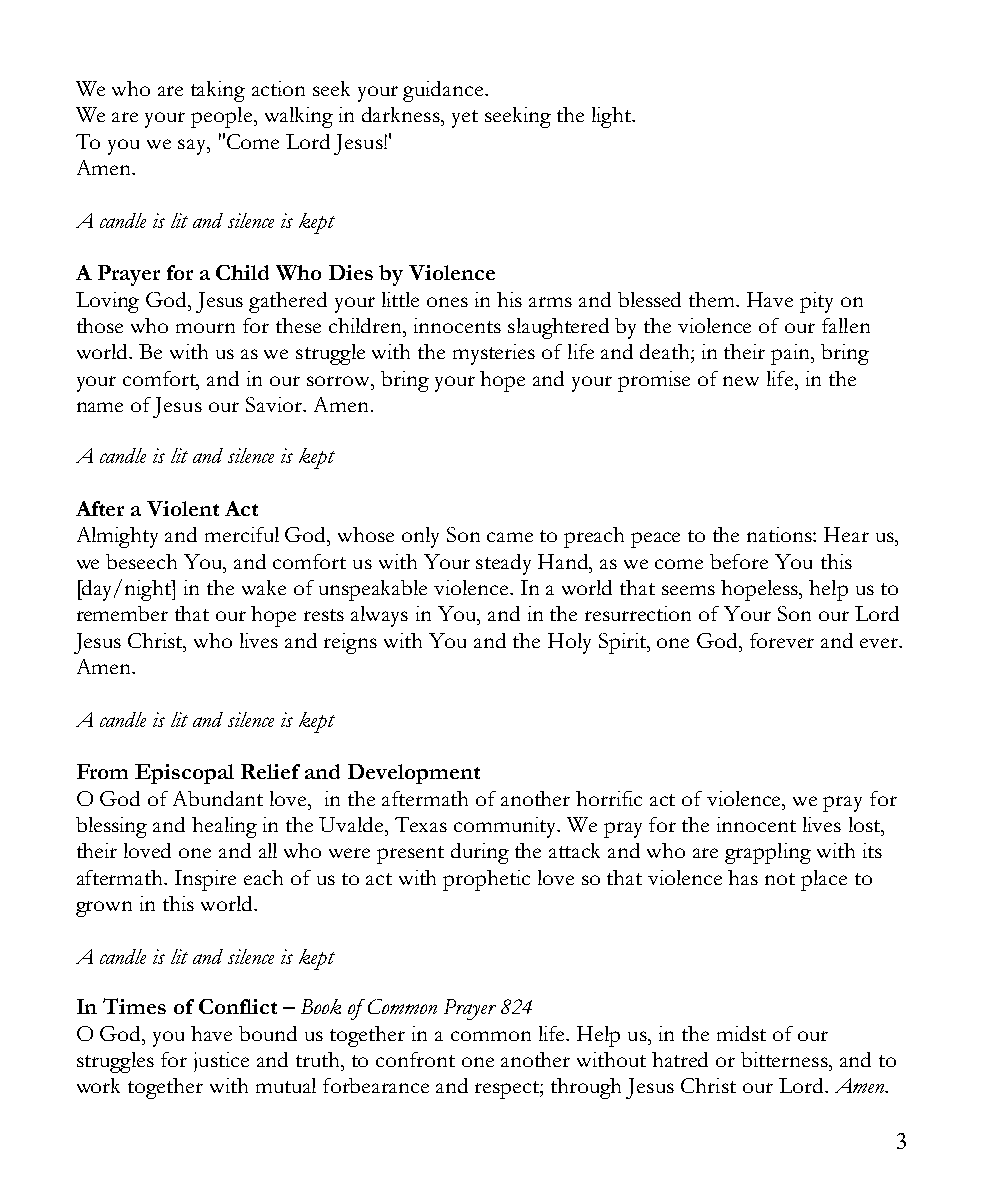 Image resolution: width=983 pixels, height=1194 pixels. What do you see at coordinates (816, 302) in the page?
I see `pity` at bounding box center [816, 302].
